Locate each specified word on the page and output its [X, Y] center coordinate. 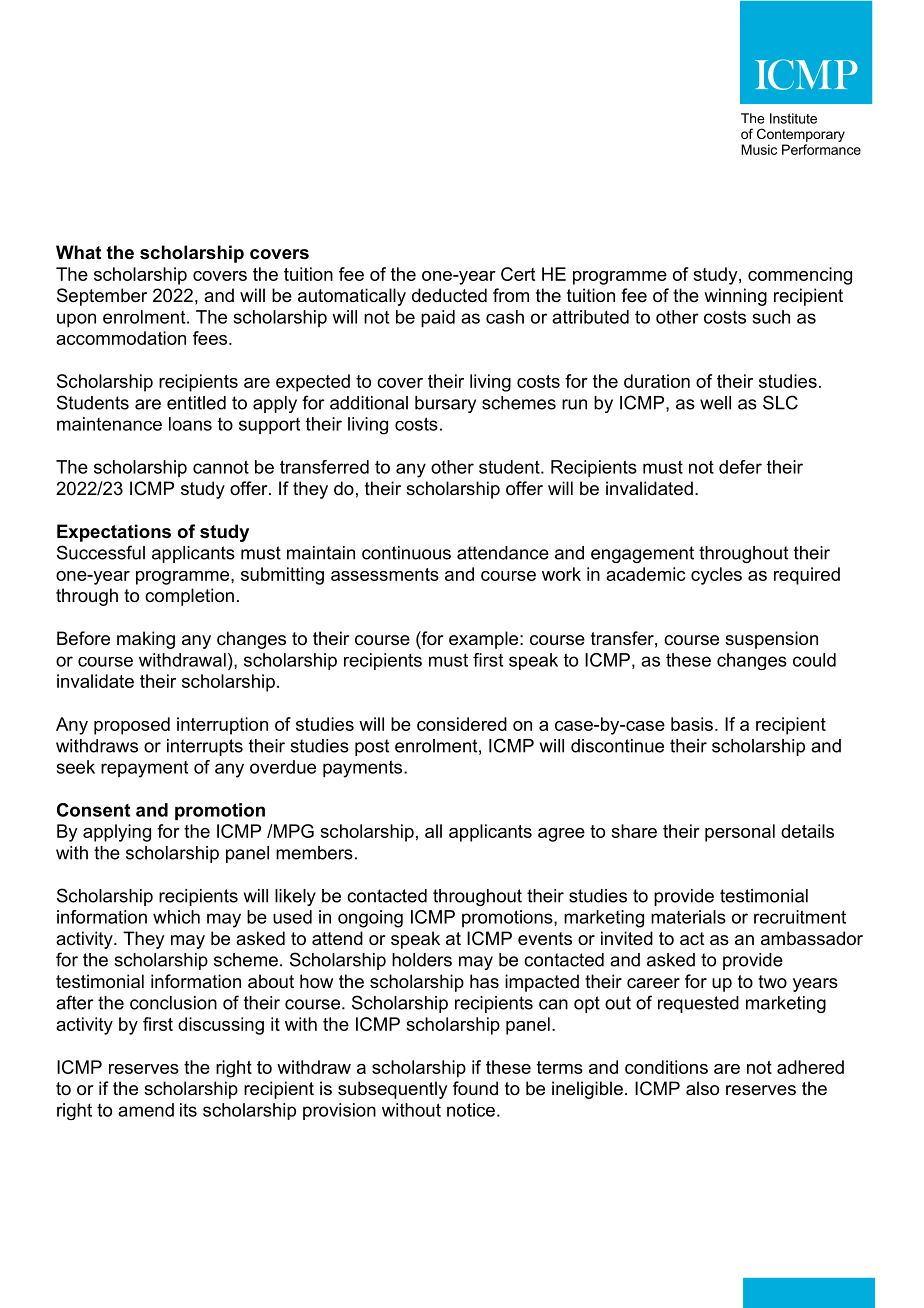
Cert [518, 274]
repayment [144, 769]
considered [462, 724]
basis [692, 724]
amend [146, 1110]
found [475, 1088]
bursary [445, 404]
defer [740, 467]
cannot [221, 467]
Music [759, 149]
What [78, 252]
